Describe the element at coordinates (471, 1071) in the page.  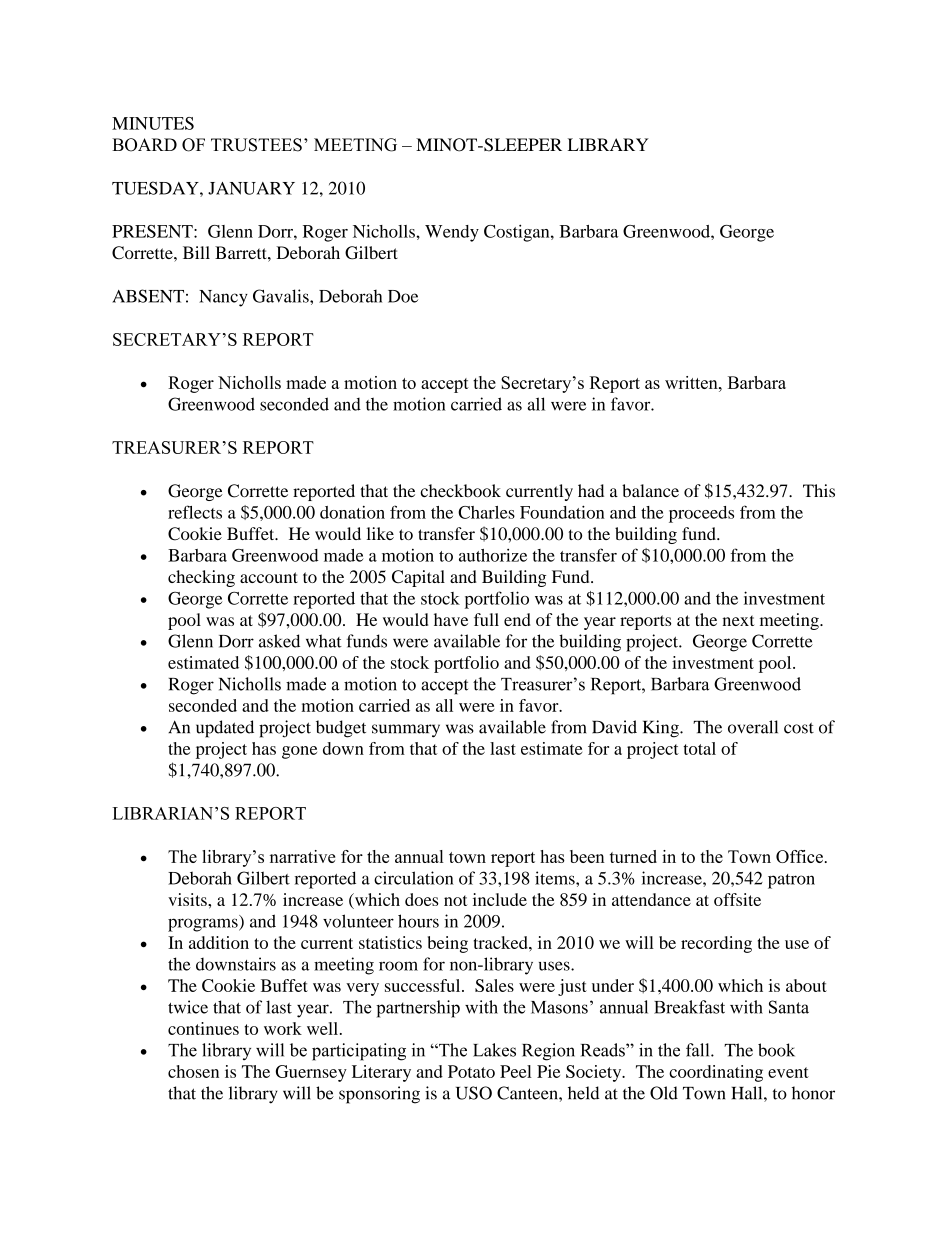
I see `Potato` at that location.
